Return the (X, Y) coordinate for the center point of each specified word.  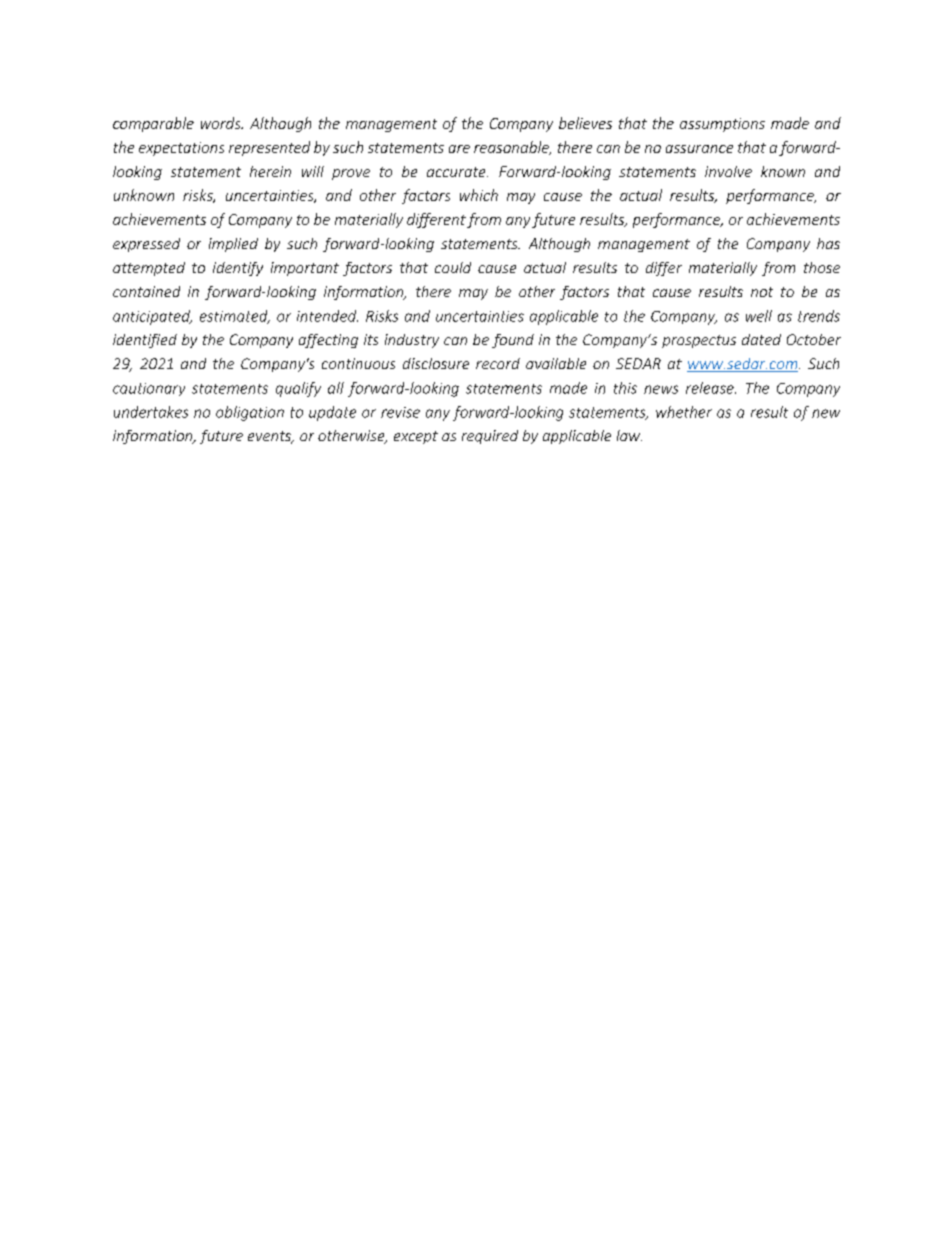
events (270, 437)
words (222, 123)
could (453, 267)
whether (684, 412)
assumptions (722, 125)
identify (238, 269)
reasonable (512, 148)
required (490, 437)
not (762, 292)
